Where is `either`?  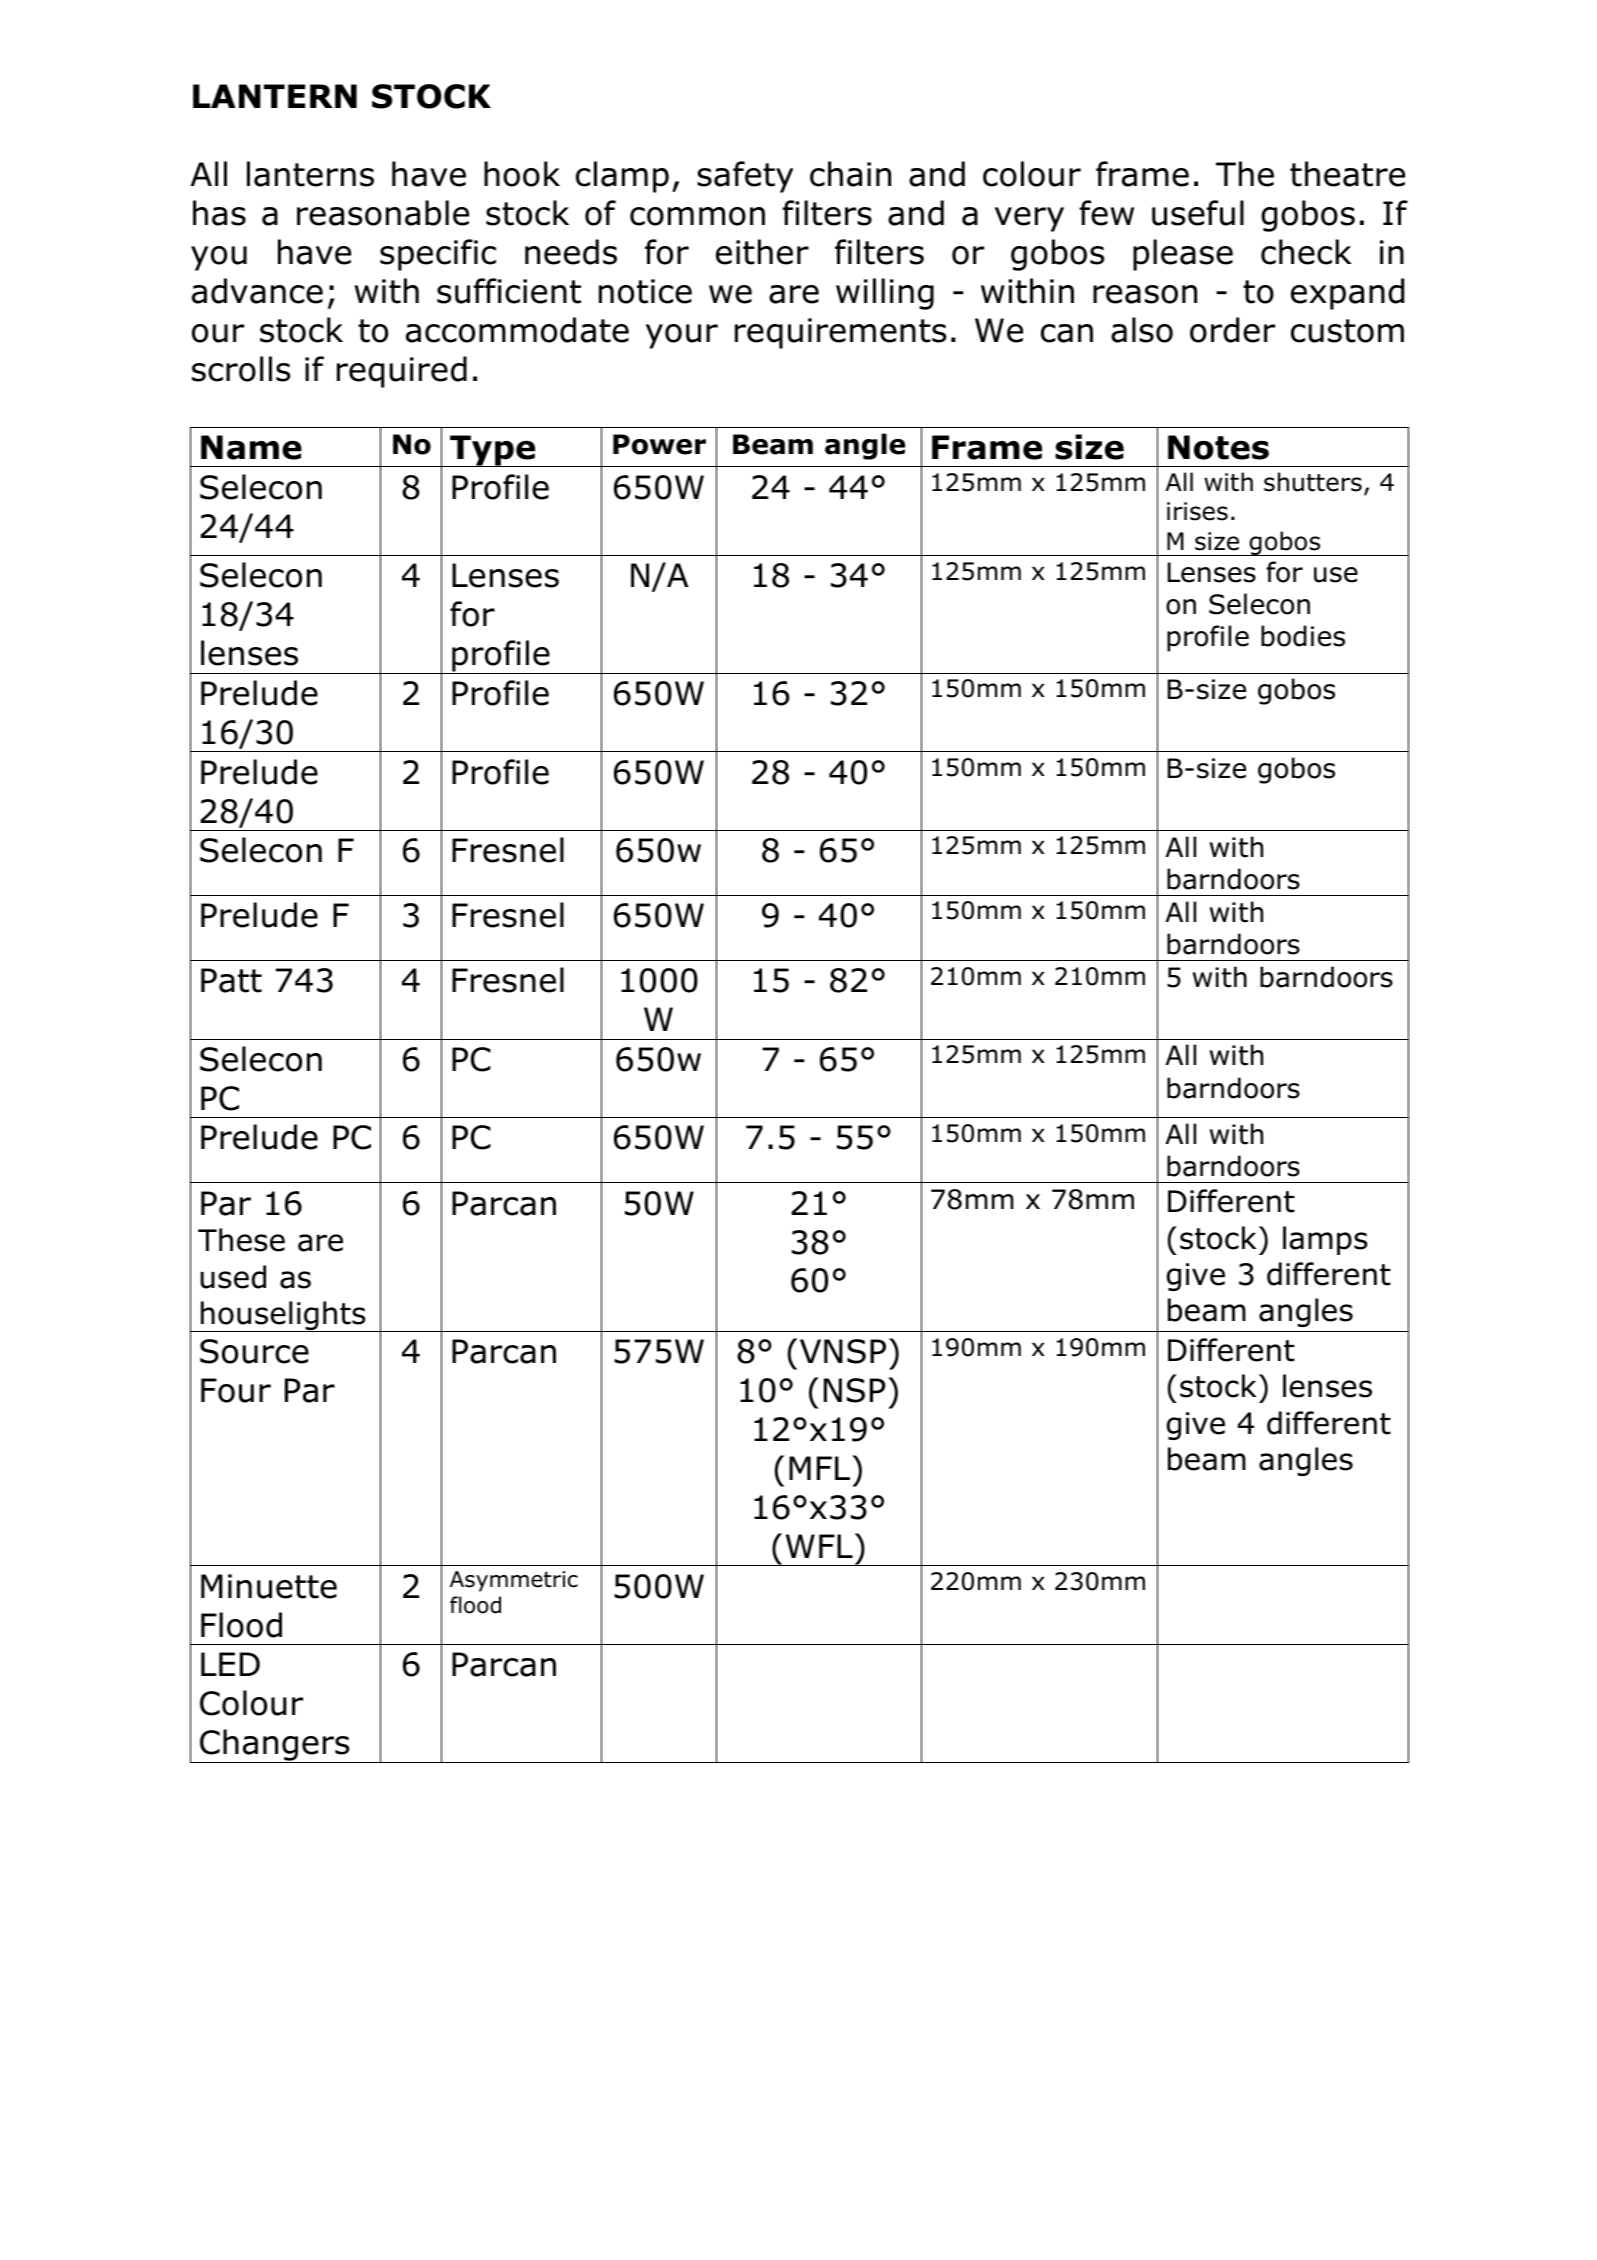 either is located at coordinates (762, 252).
